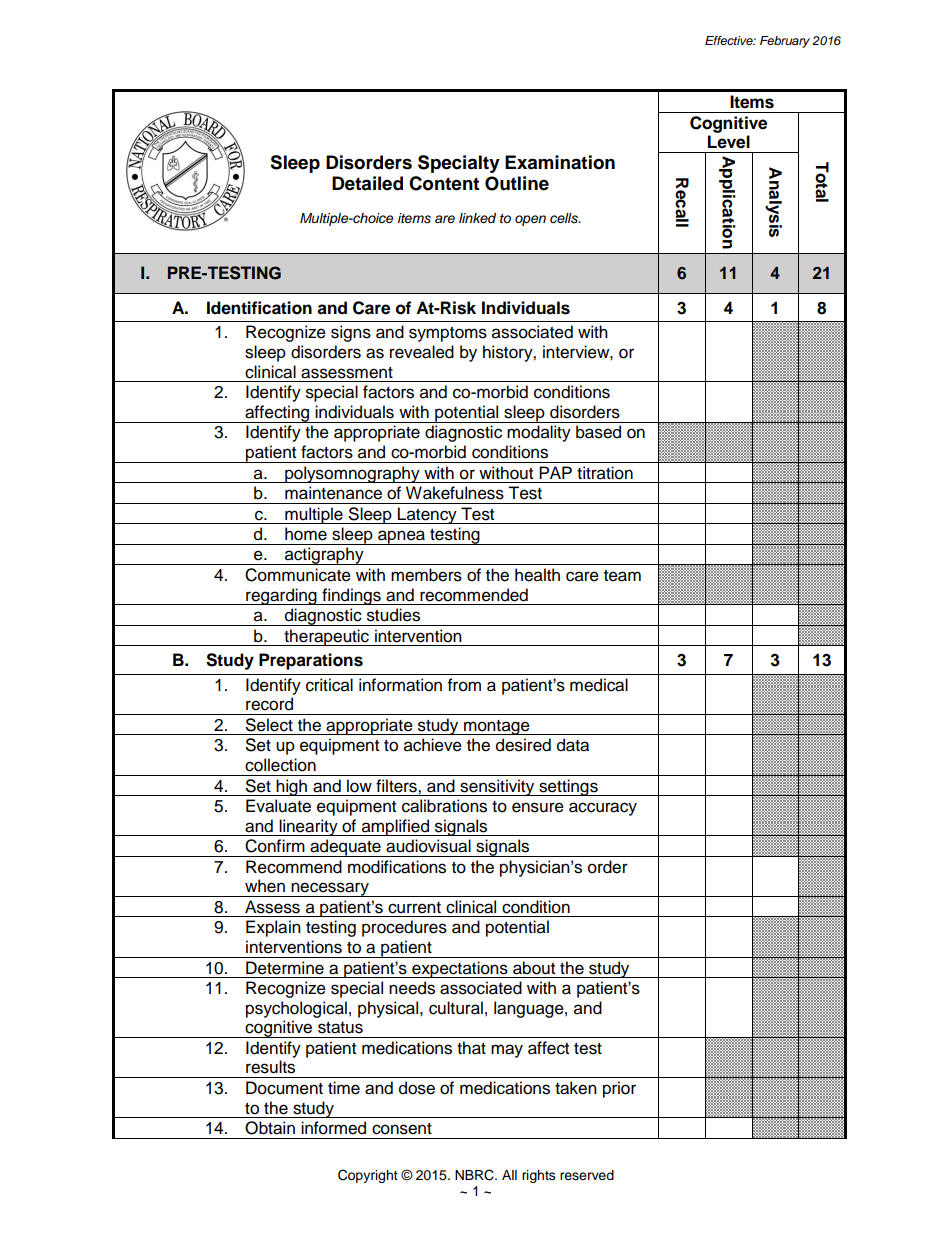  Describe the element at coordinates (344, 1088) in the screenshot. I see `time` at that location.
